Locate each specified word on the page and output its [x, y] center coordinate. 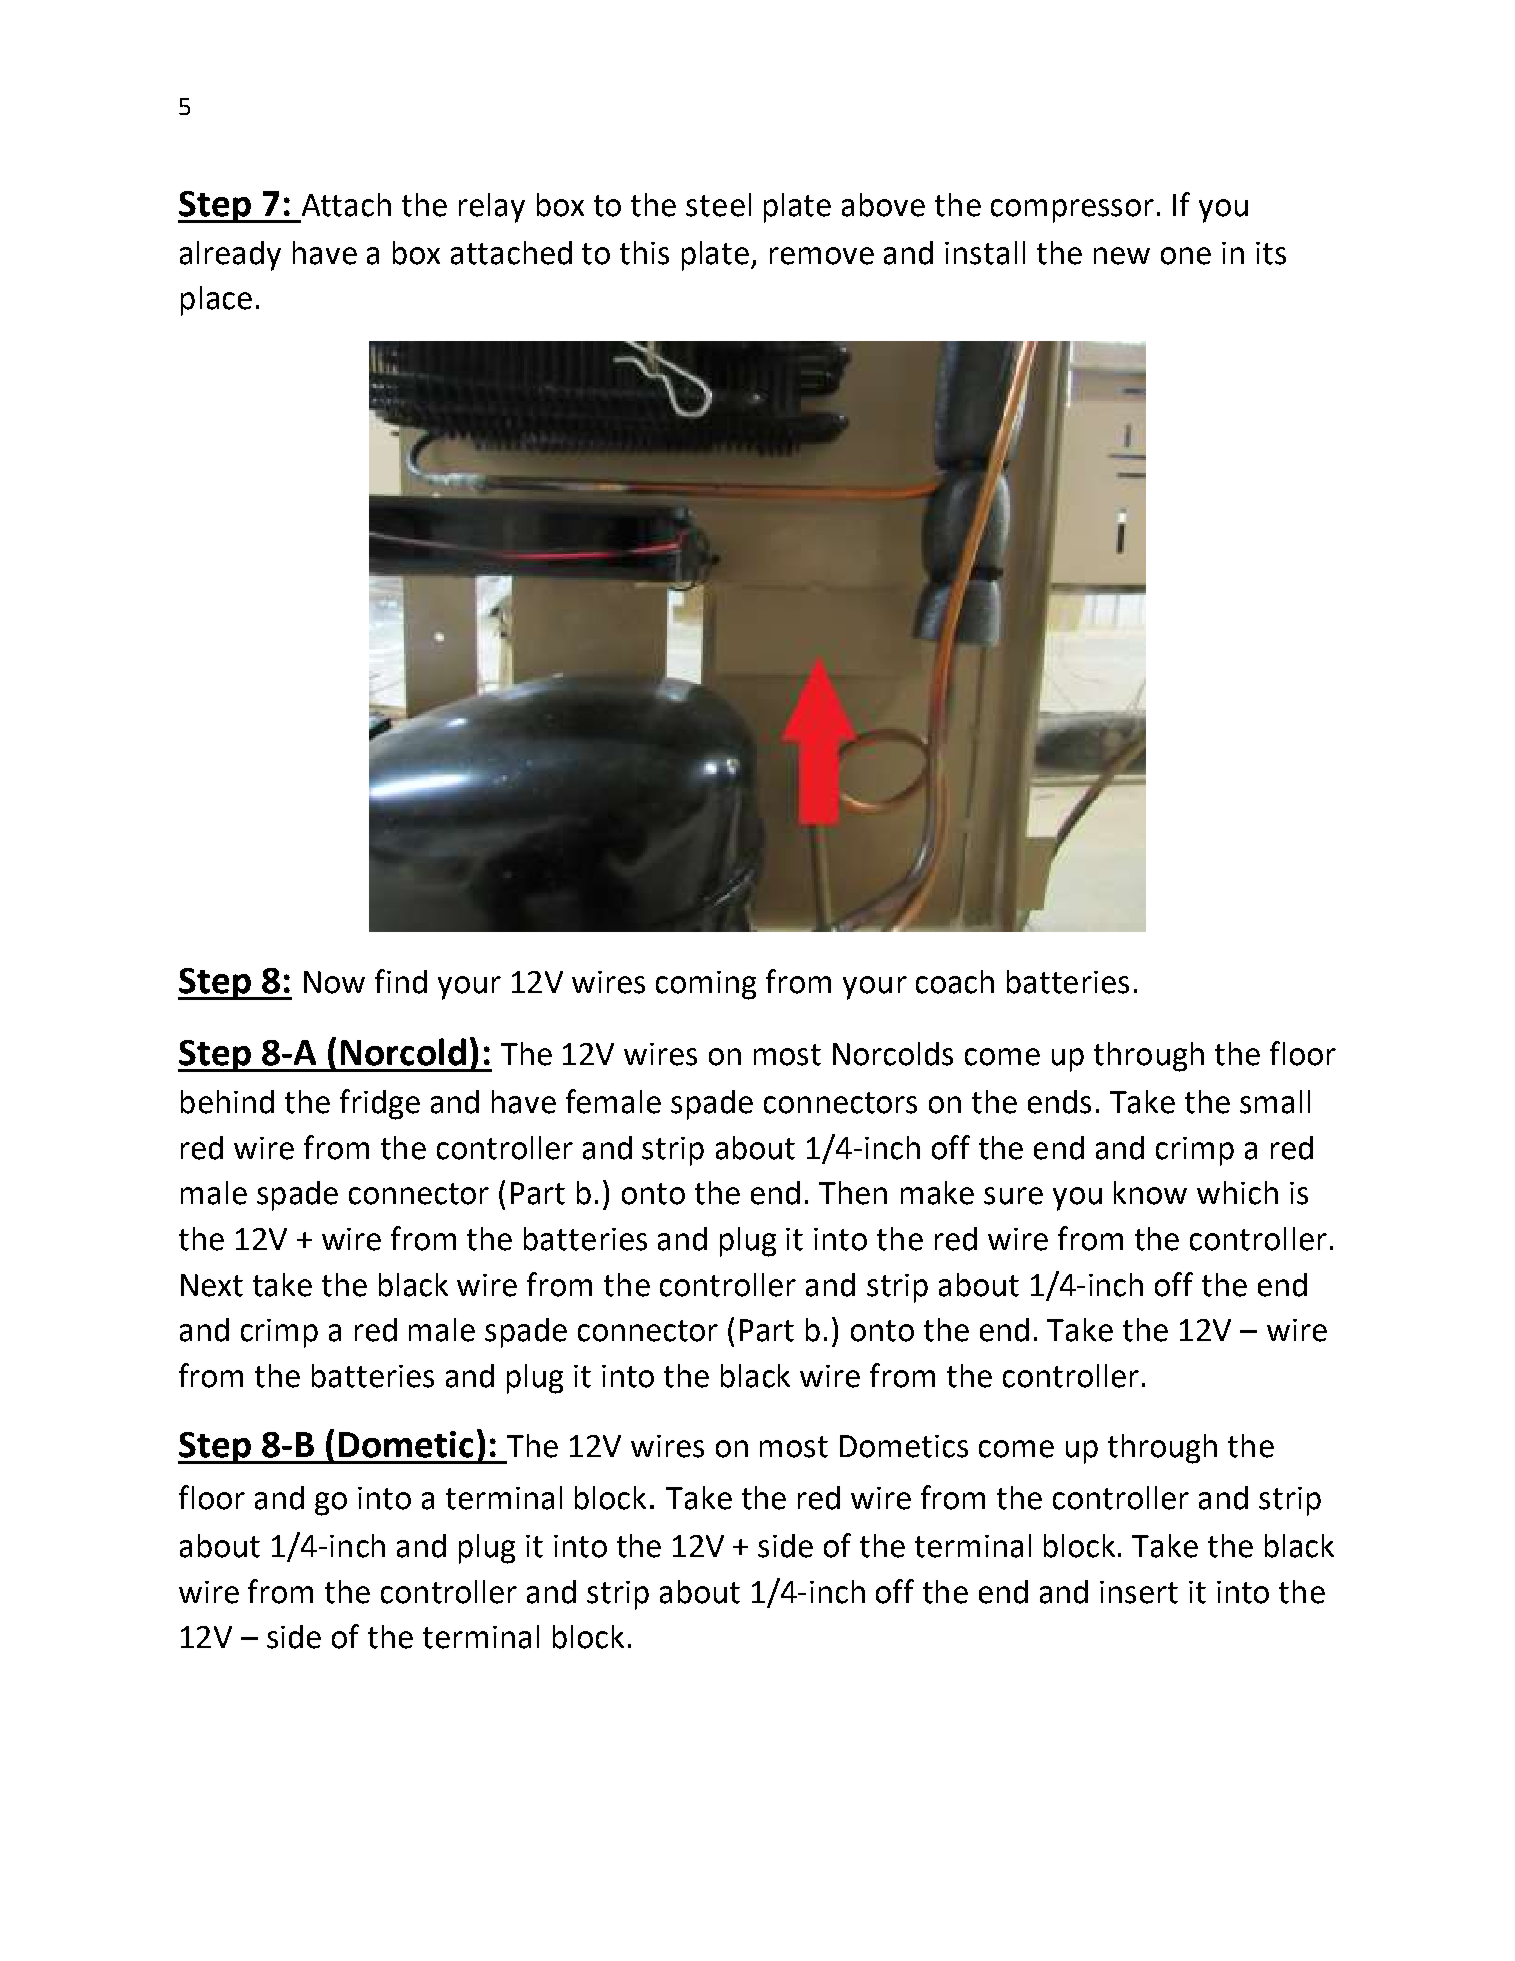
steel [718, 205]
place [216, 301]
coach [955, 982]
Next [212, 1285]
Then [853, 1193]
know [1150, 1193]
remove [822, 256]
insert [1139, 1592]
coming [706, 985]
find [401, 981]
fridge [380, 1104]
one [1186, 256]
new [1122, 256]
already [230, 256]
